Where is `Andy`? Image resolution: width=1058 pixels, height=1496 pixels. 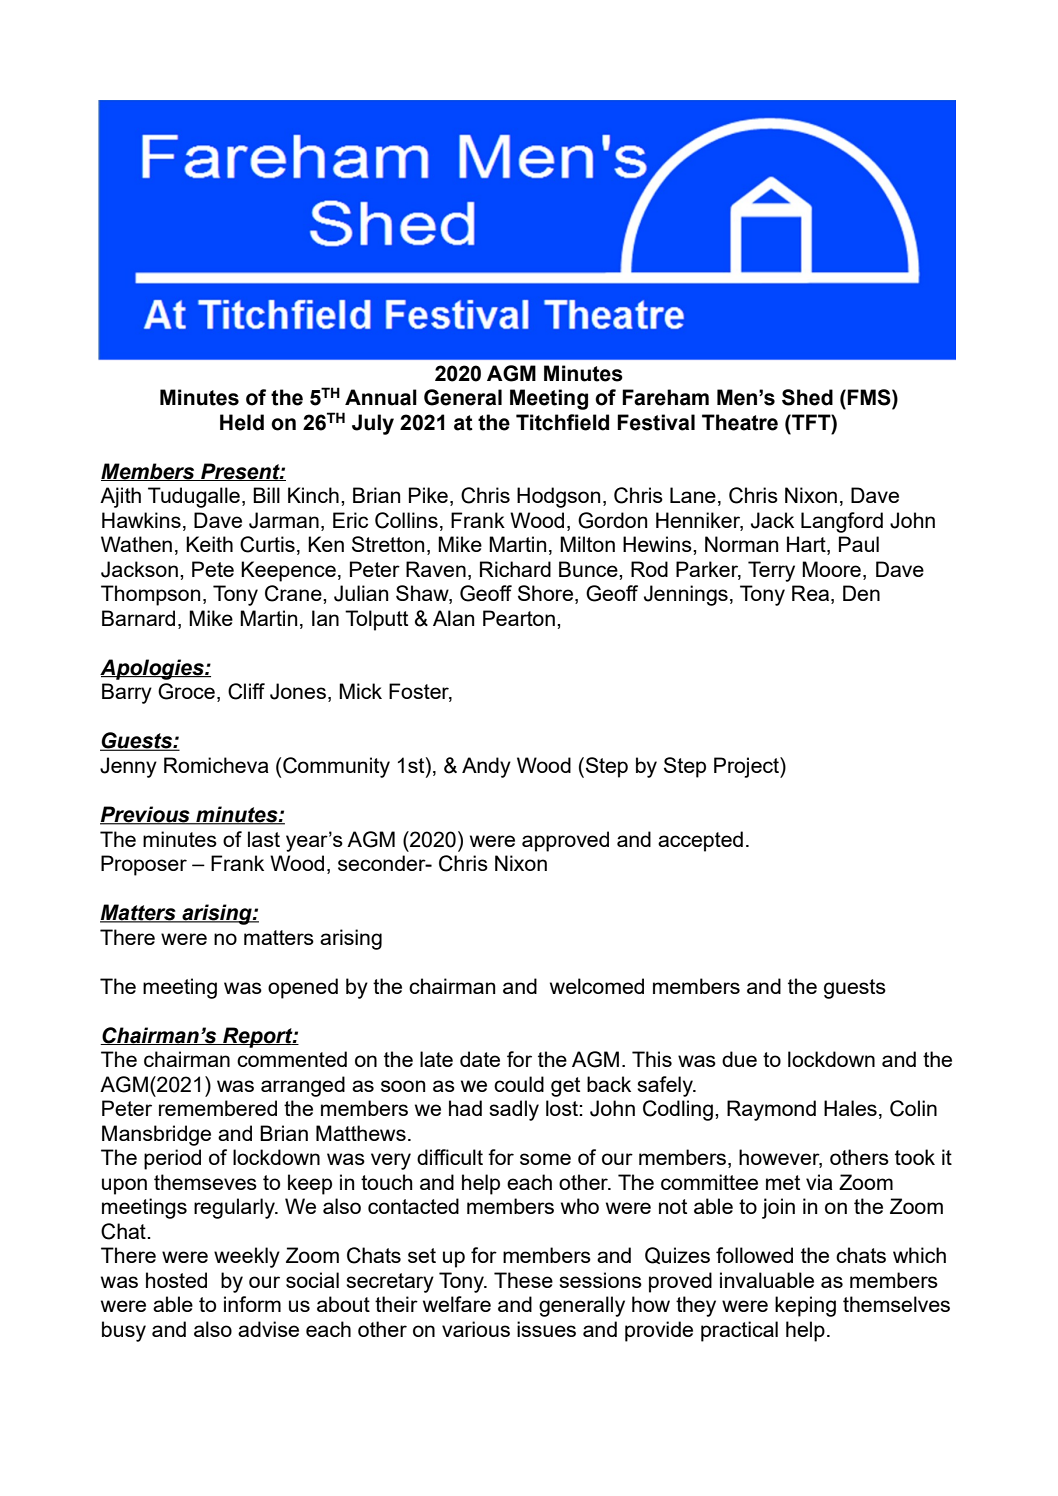
Andy is located at coordinates (486, 767).
